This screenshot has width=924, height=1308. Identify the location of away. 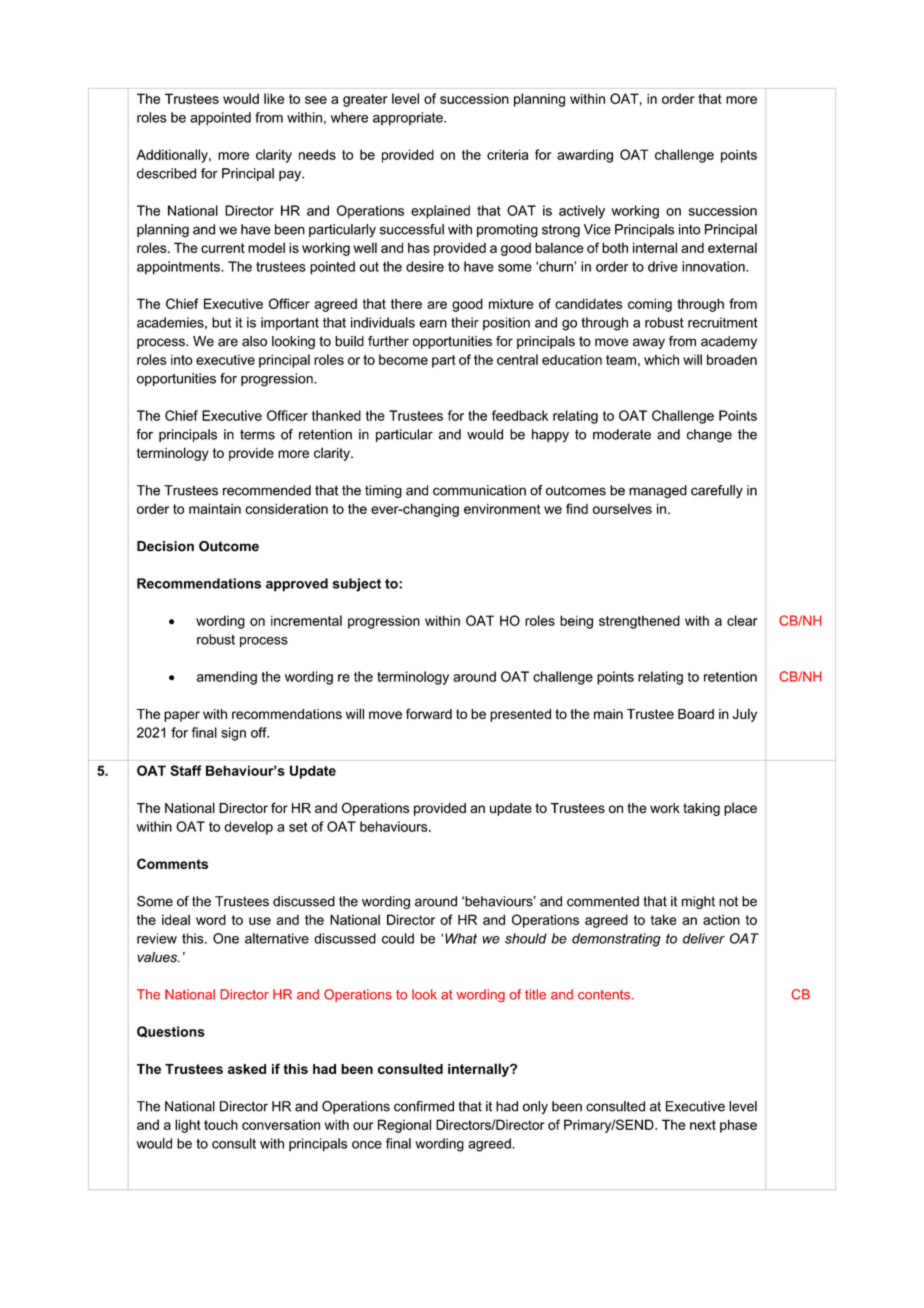
(649, 343).
